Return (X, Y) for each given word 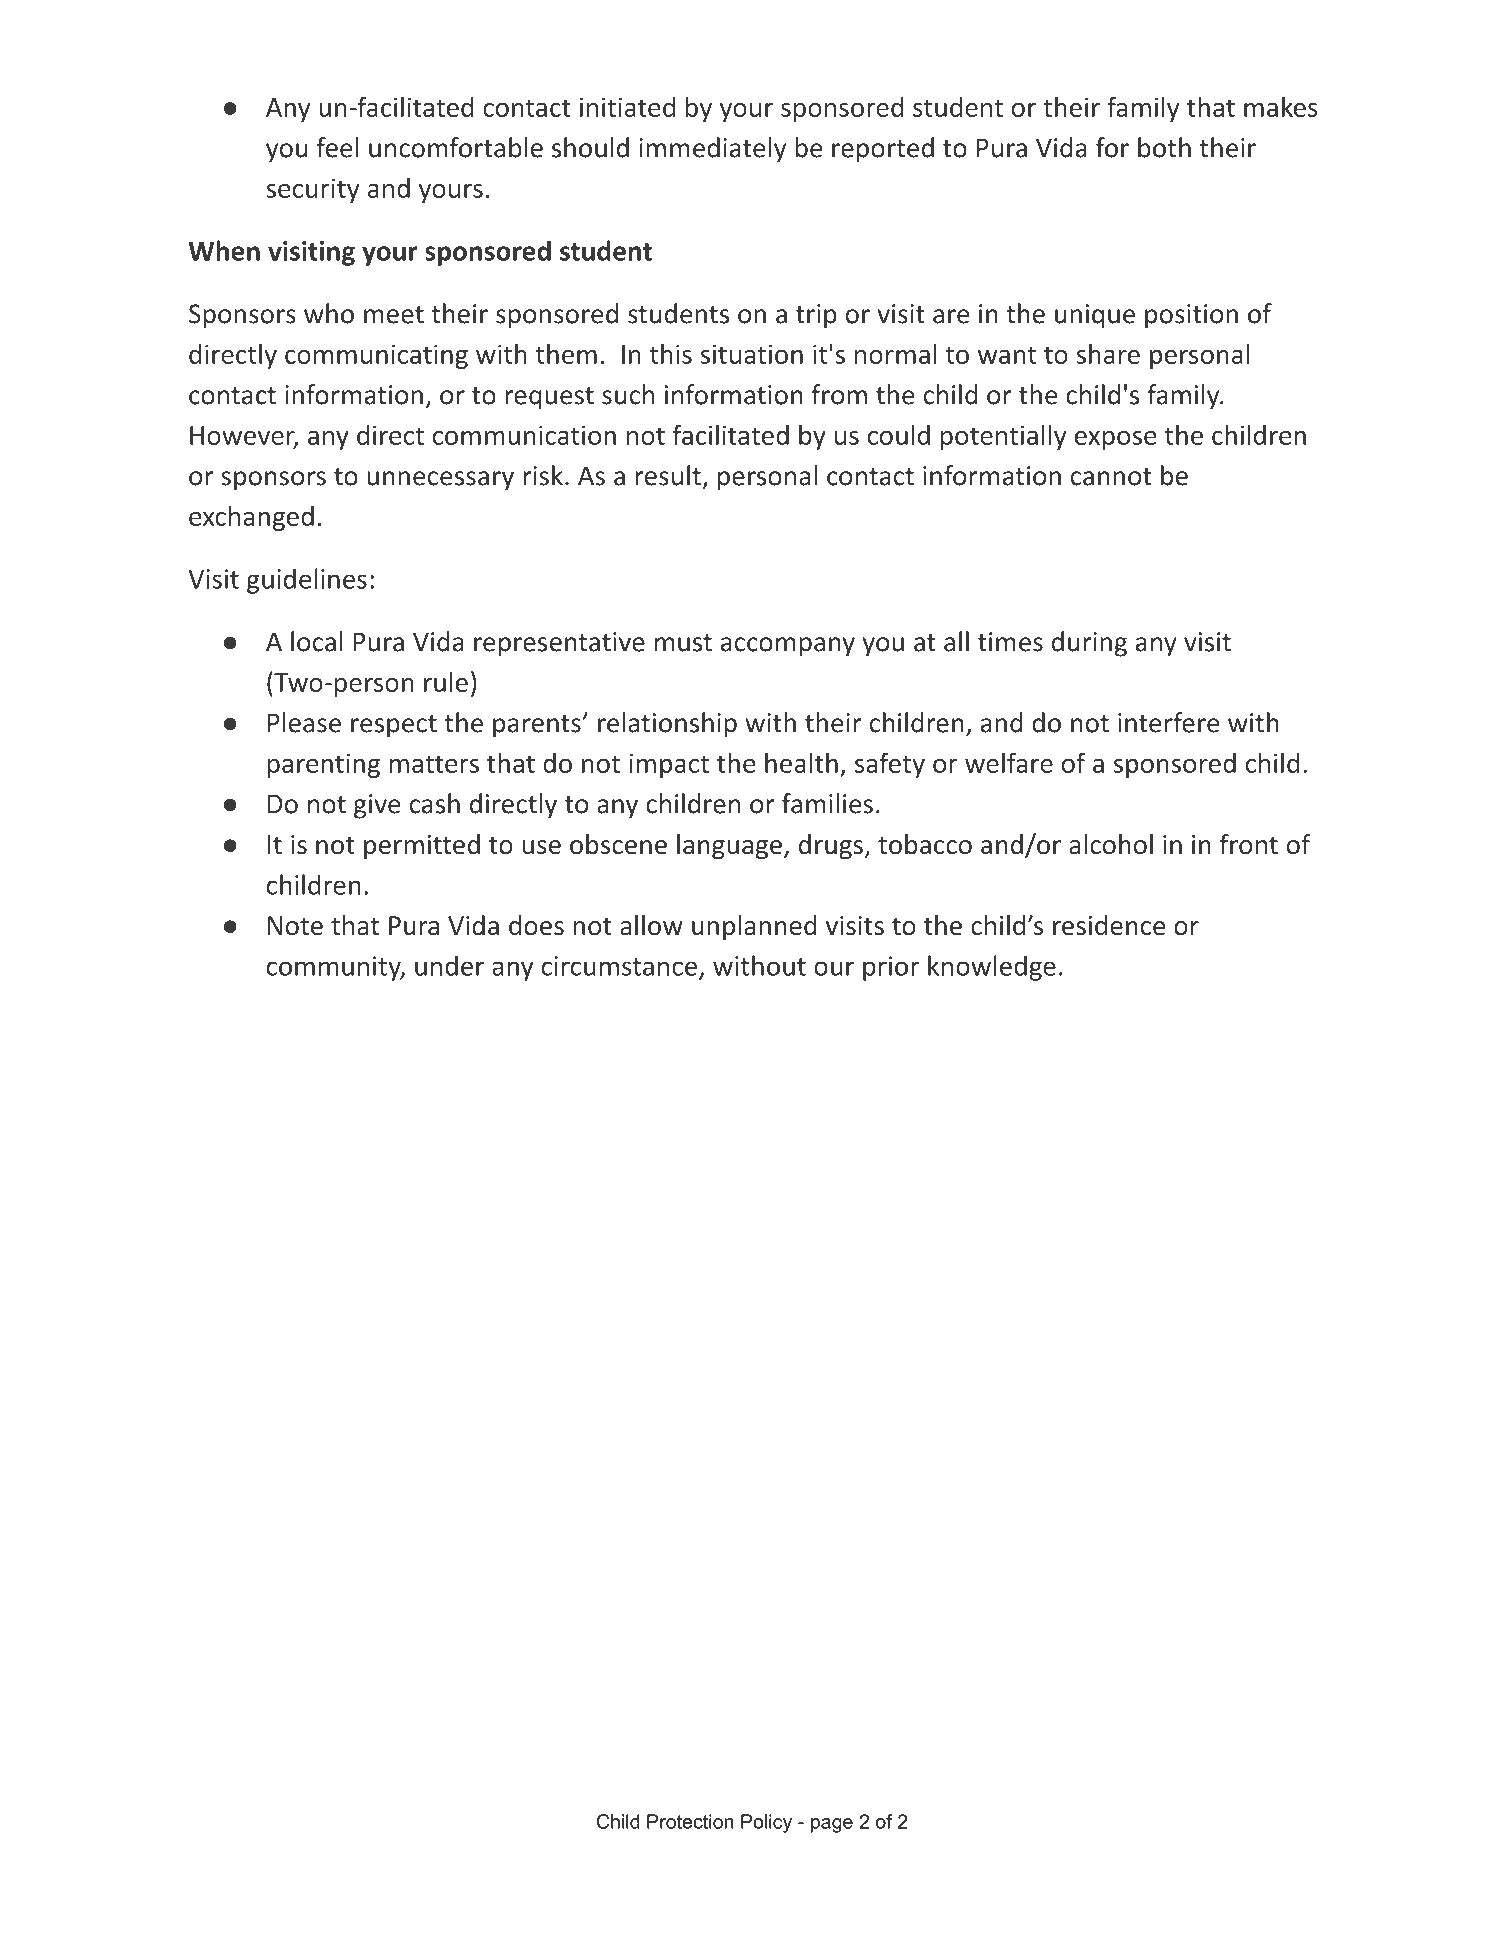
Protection (690, 1821)
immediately (712, 150)
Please (304, 722)
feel (338, 147)
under (449, 965)
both (1164, 147)
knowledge (992, 968)
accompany (788, 647)
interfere (1169, 722)
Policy (766, 1823)
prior (891, 968)
